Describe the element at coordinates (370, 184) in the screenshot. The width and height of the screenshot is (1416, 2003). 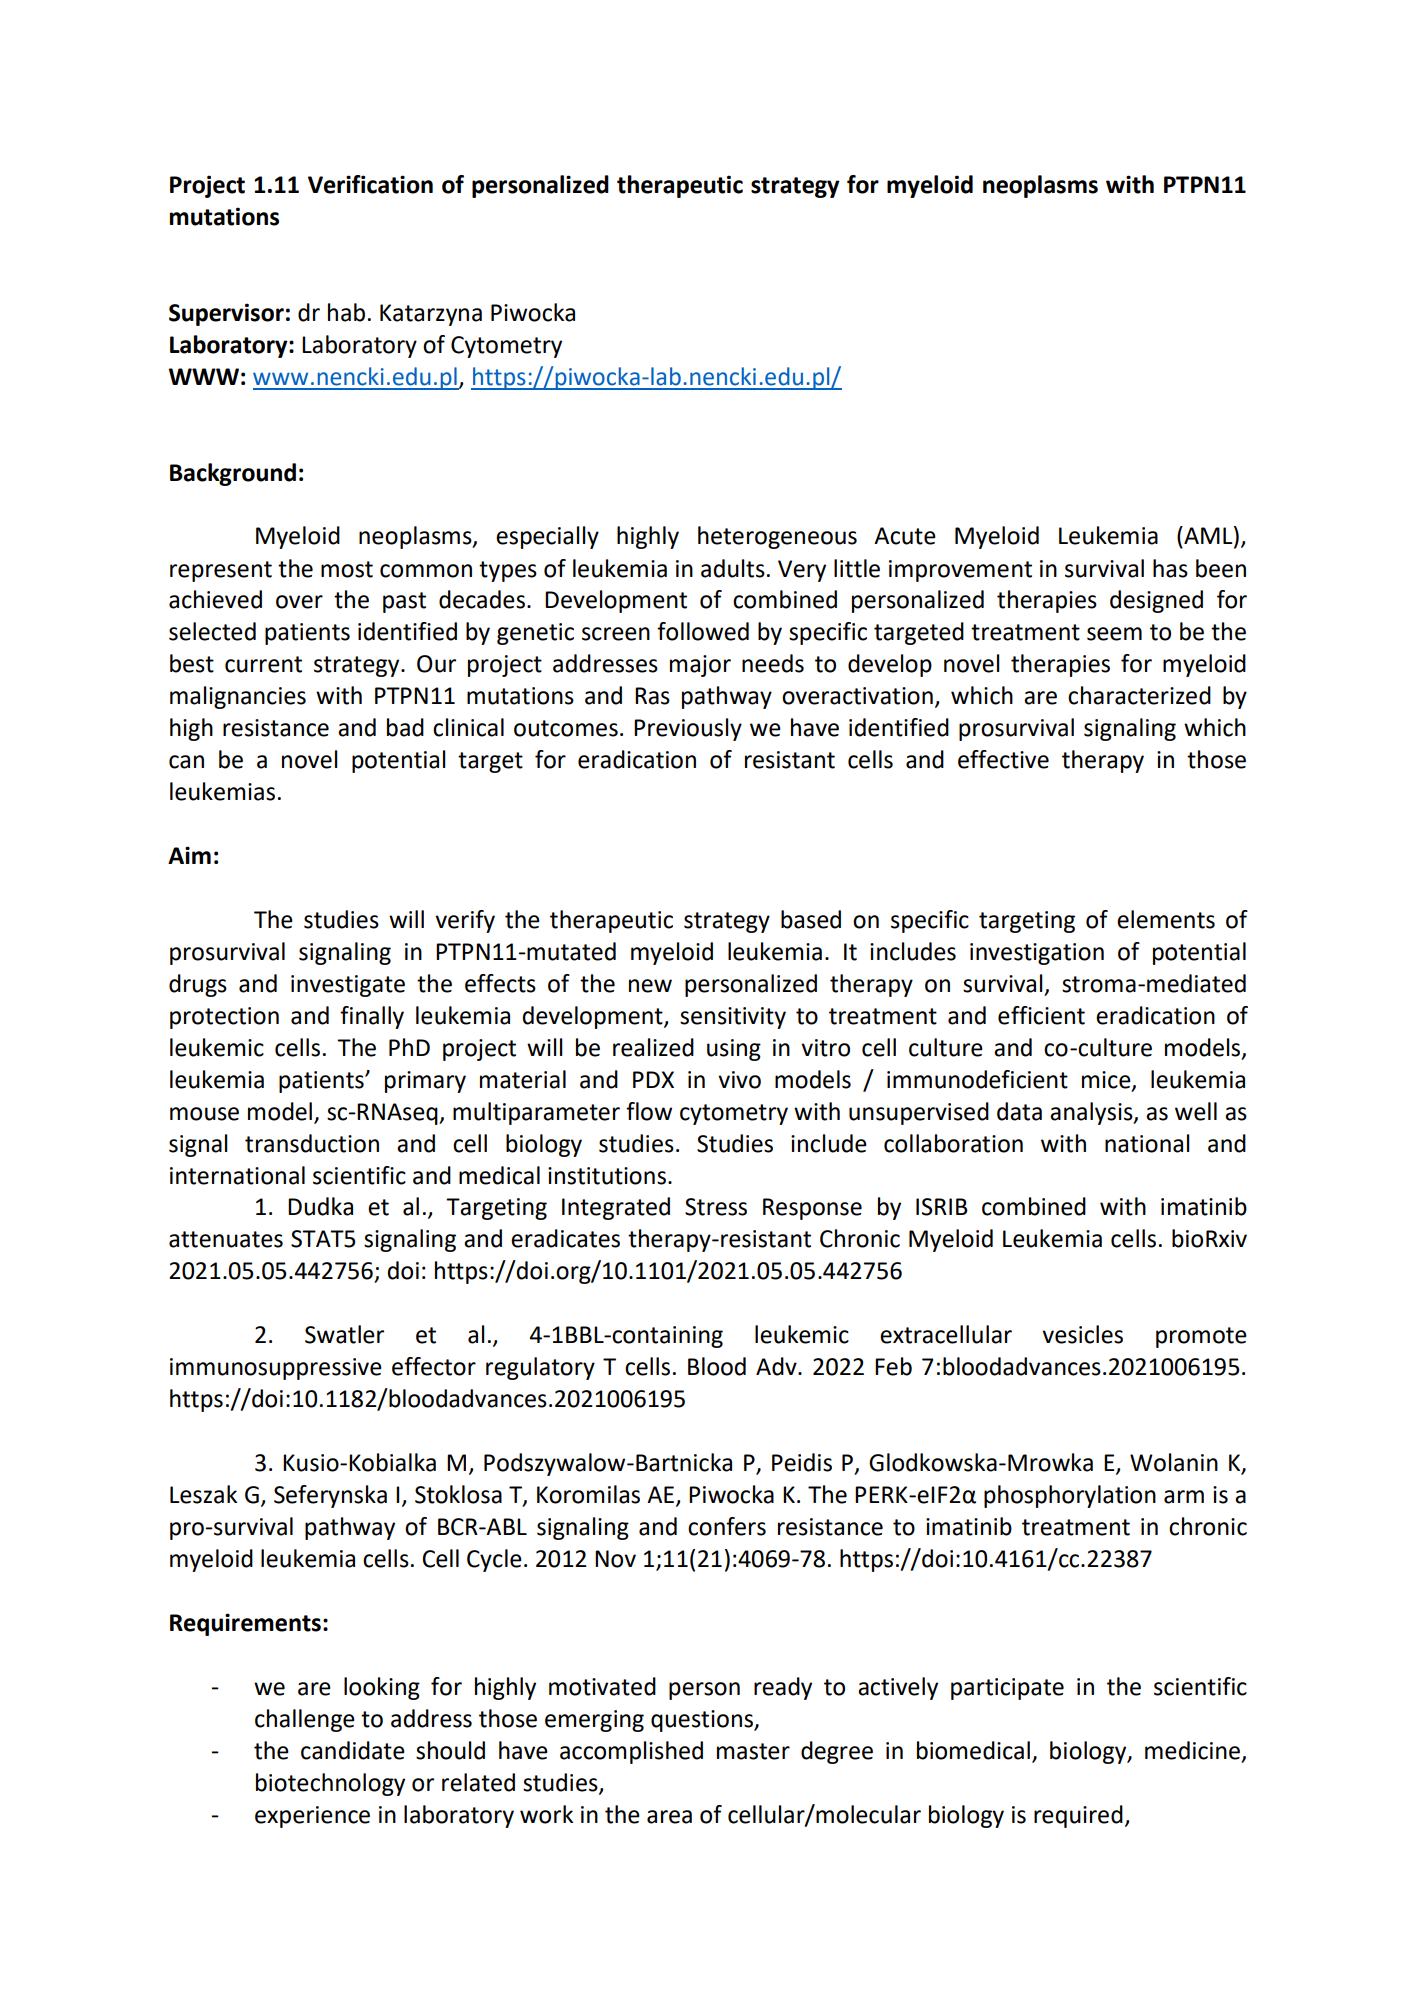
I see `Verification` at that location.
